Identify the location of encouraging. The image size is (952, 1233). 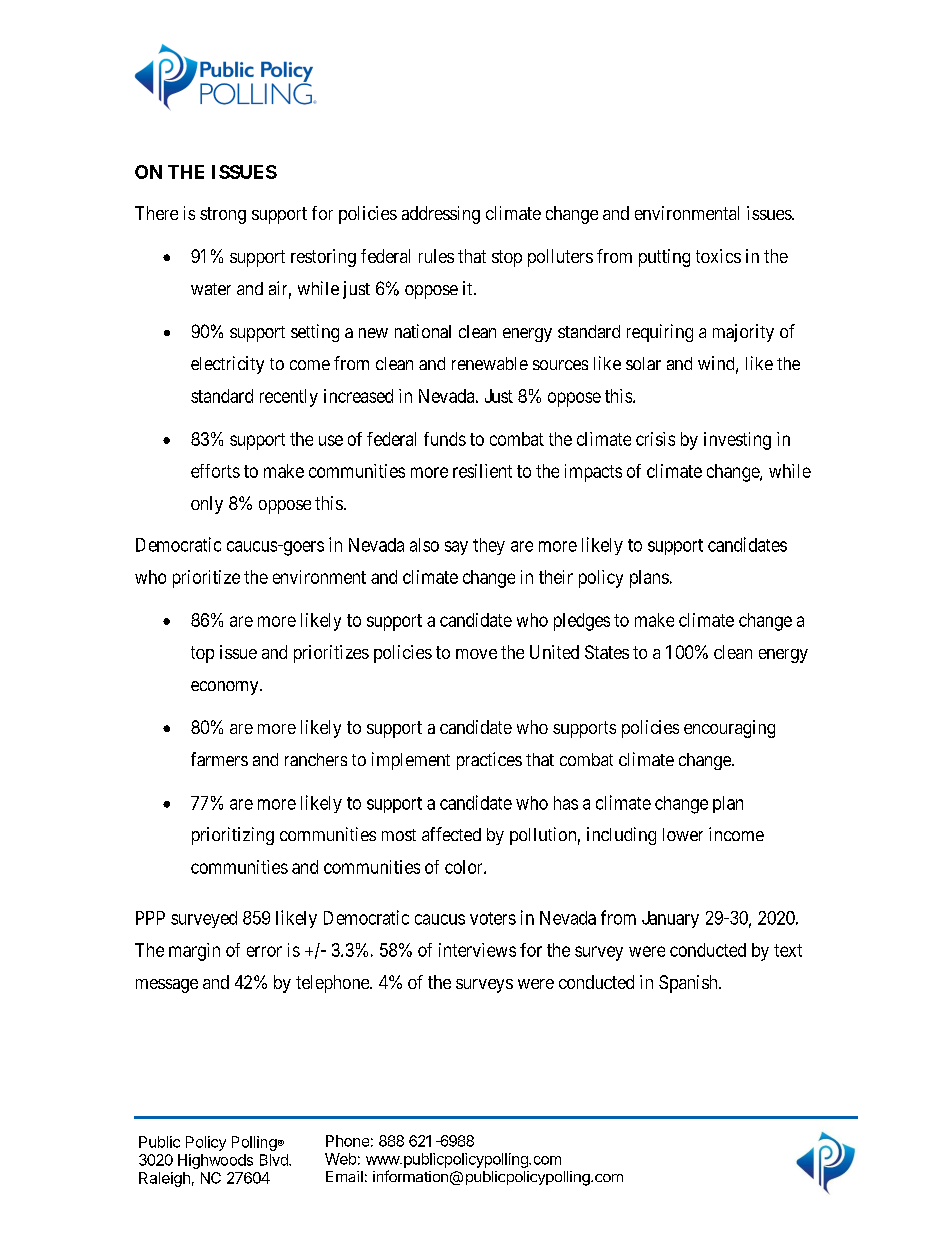
(729, 729).
